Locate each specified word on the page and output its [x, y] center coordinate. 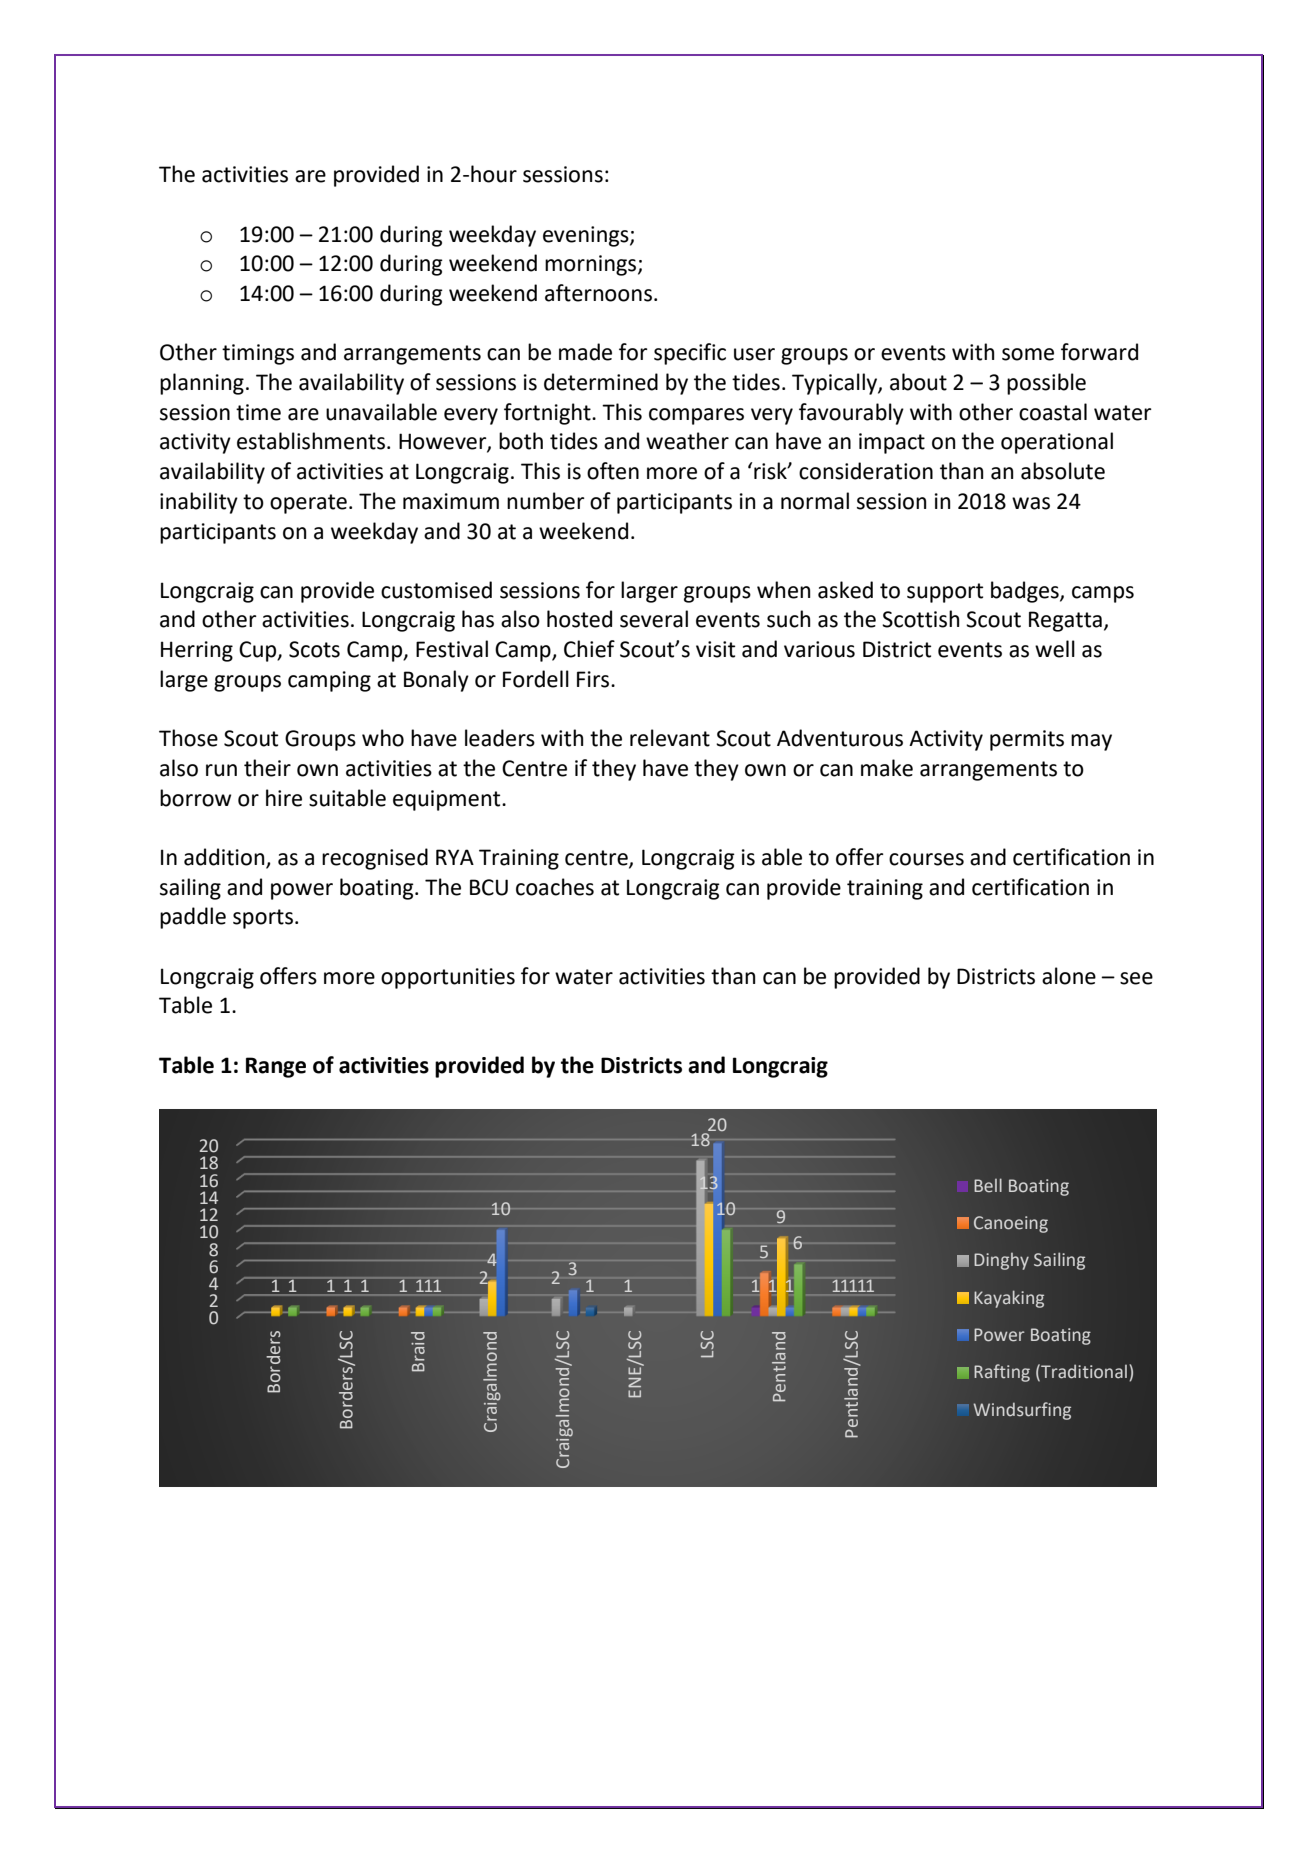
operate [308, 504]
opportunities [448, 978]
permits [1027, 740]
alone [1069, 976]
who [383, 738]
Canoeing [1011, 1224]
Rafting [1002, 1373]
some [1028, 354]
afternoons [598, 293]
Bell [988, 1185]
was [1031, 503]
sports [263, 919]
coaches [555, 887]
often [613, 471]
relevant [670, 738]
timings [258, 354]
